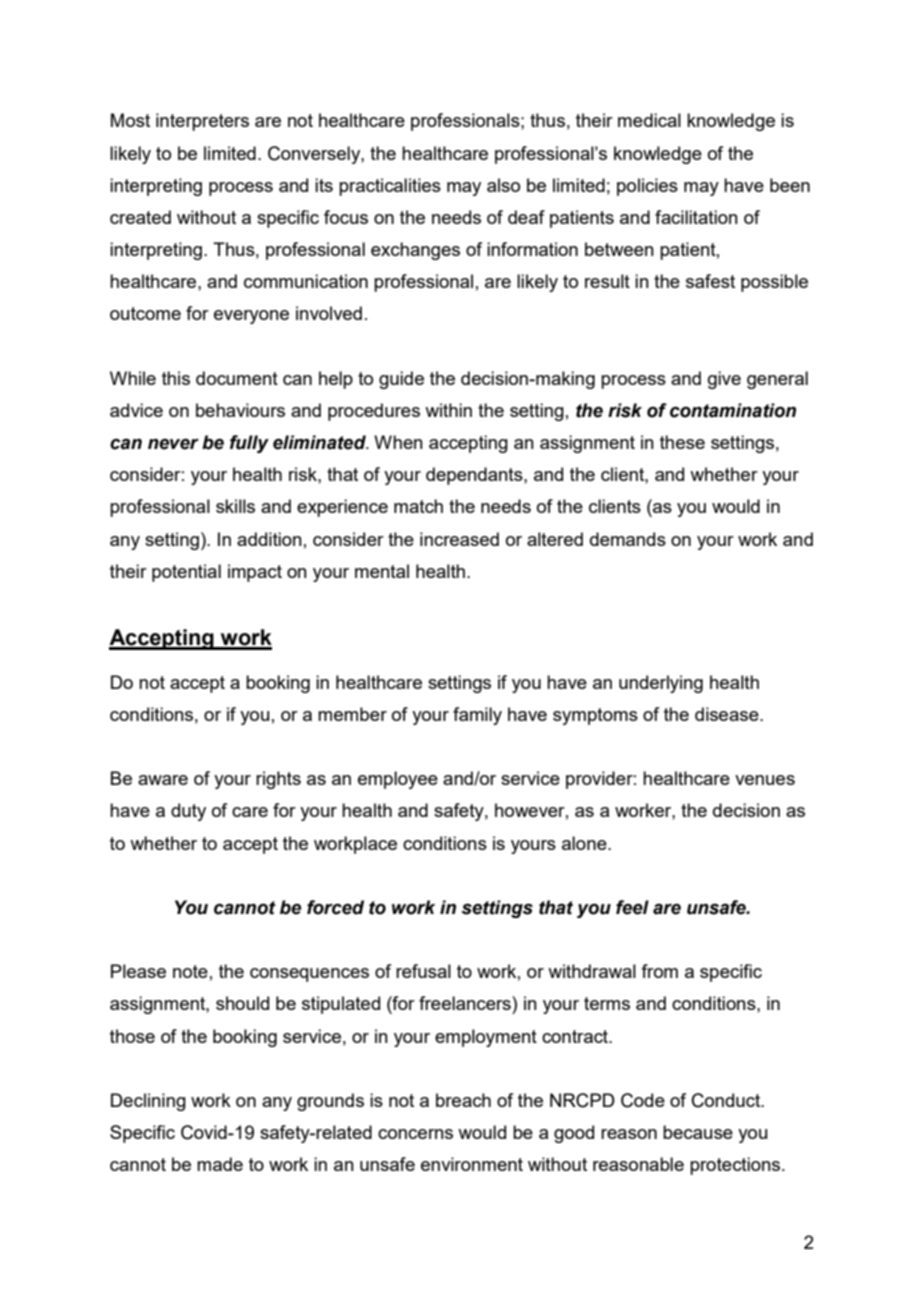  What do you see at coordinates (661, 684) in the page?
I see `underlying` at bounding box center [661, 684].
